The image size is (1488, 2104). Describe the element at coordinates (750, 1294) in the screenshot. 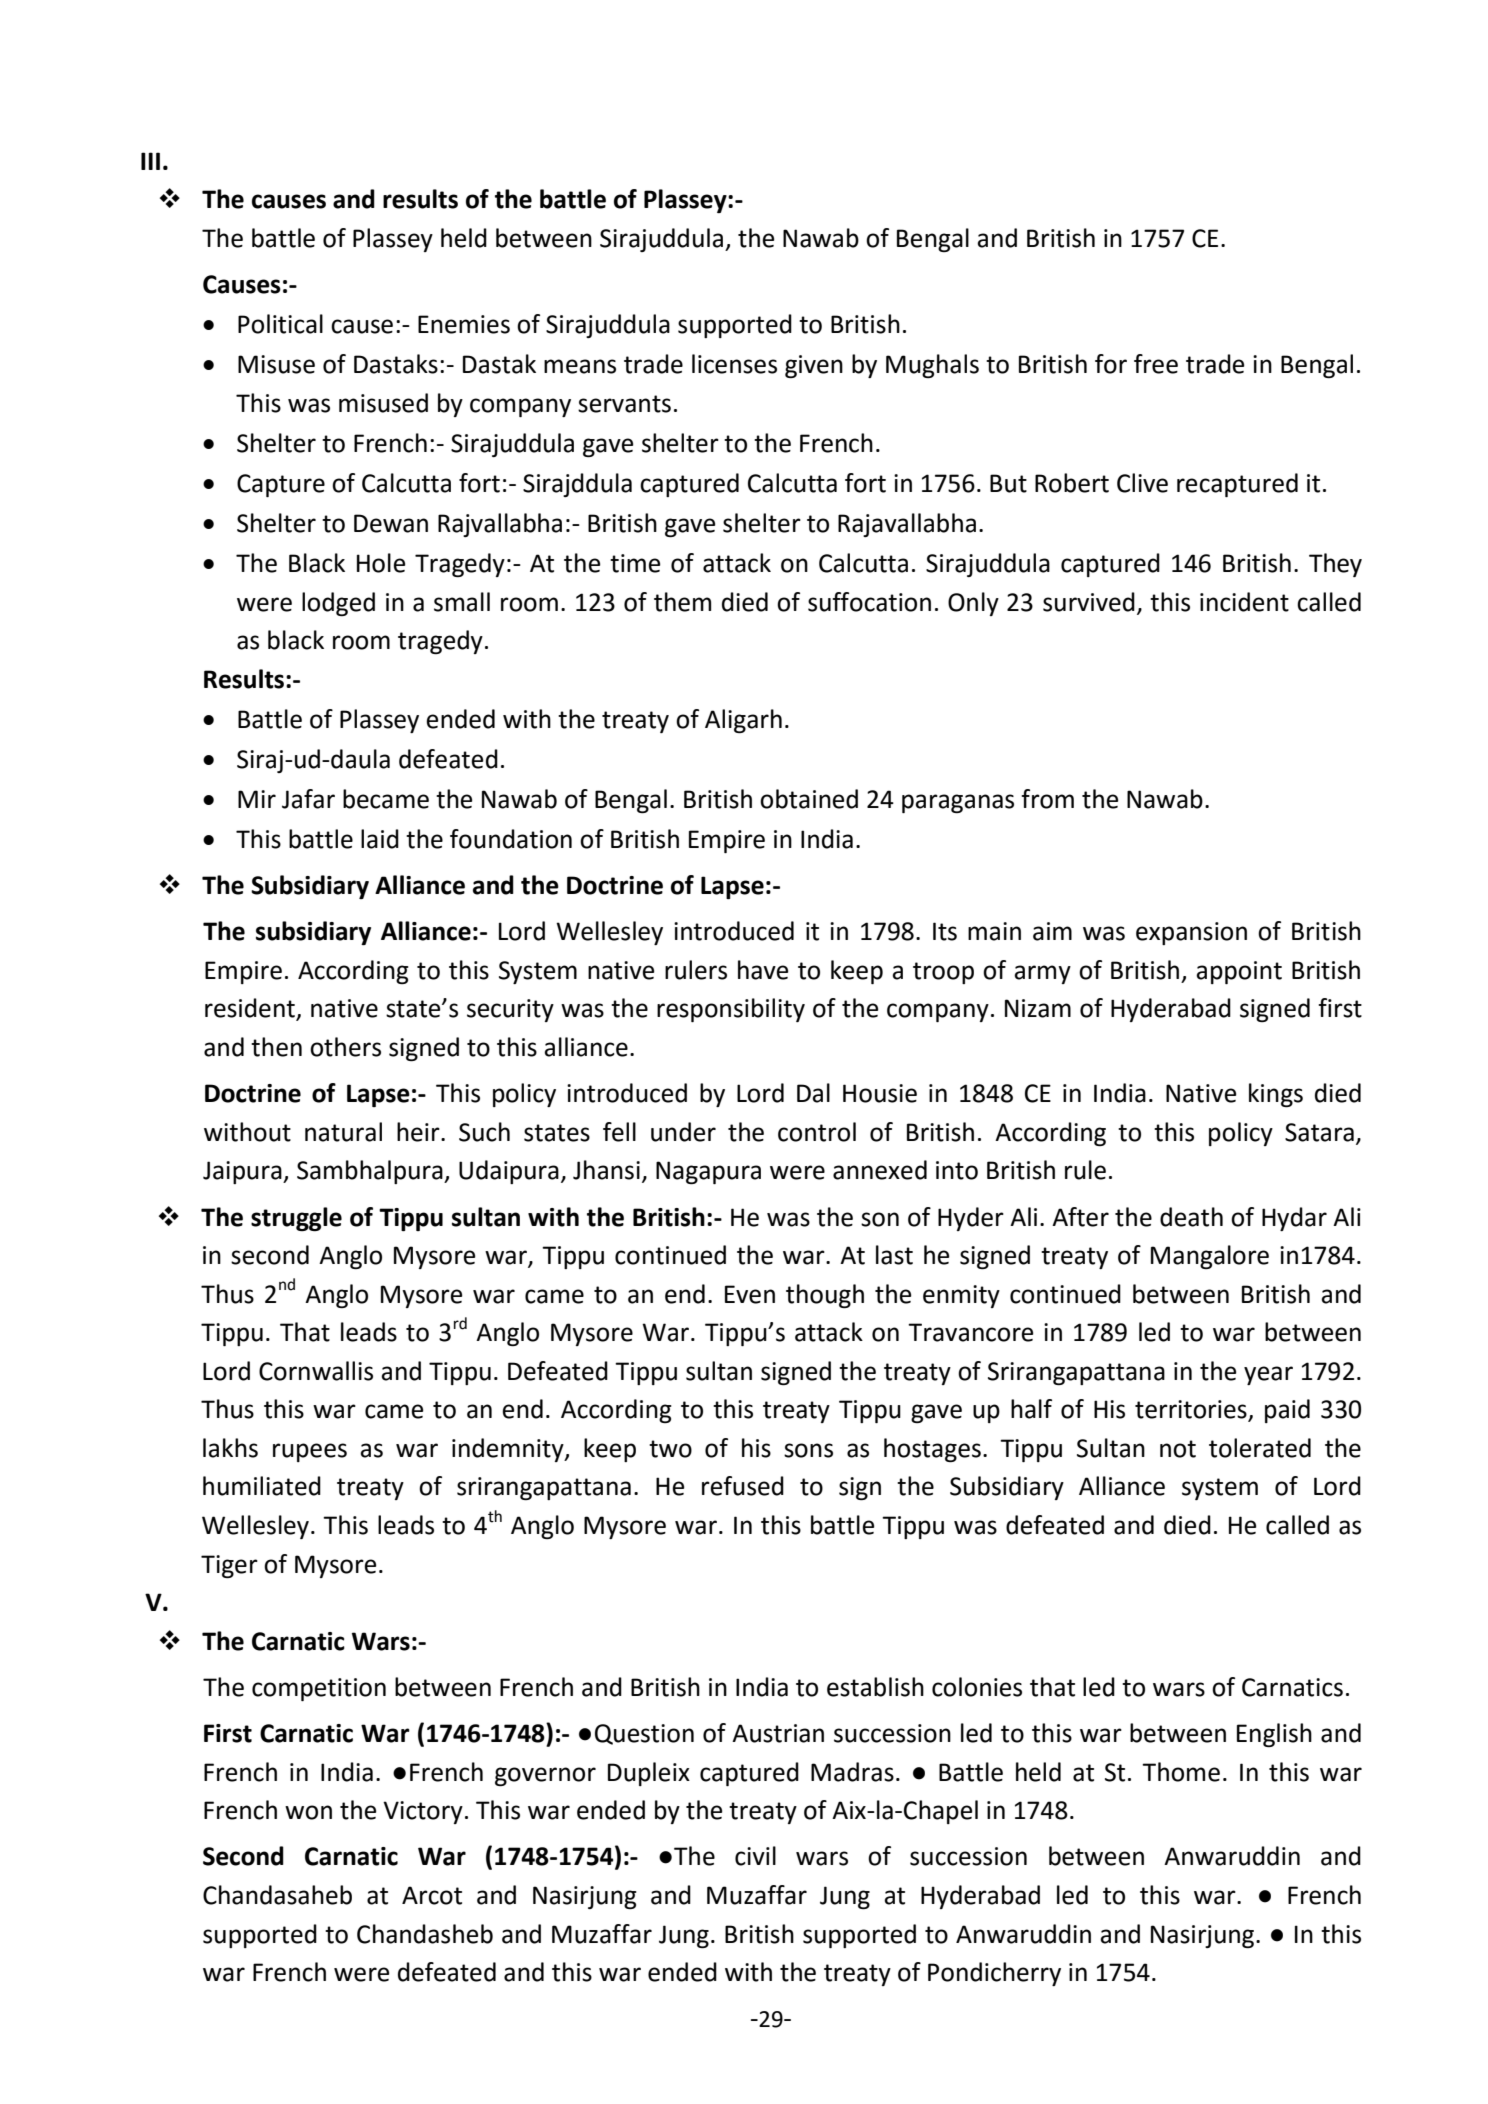

I see `Even` at that location.
